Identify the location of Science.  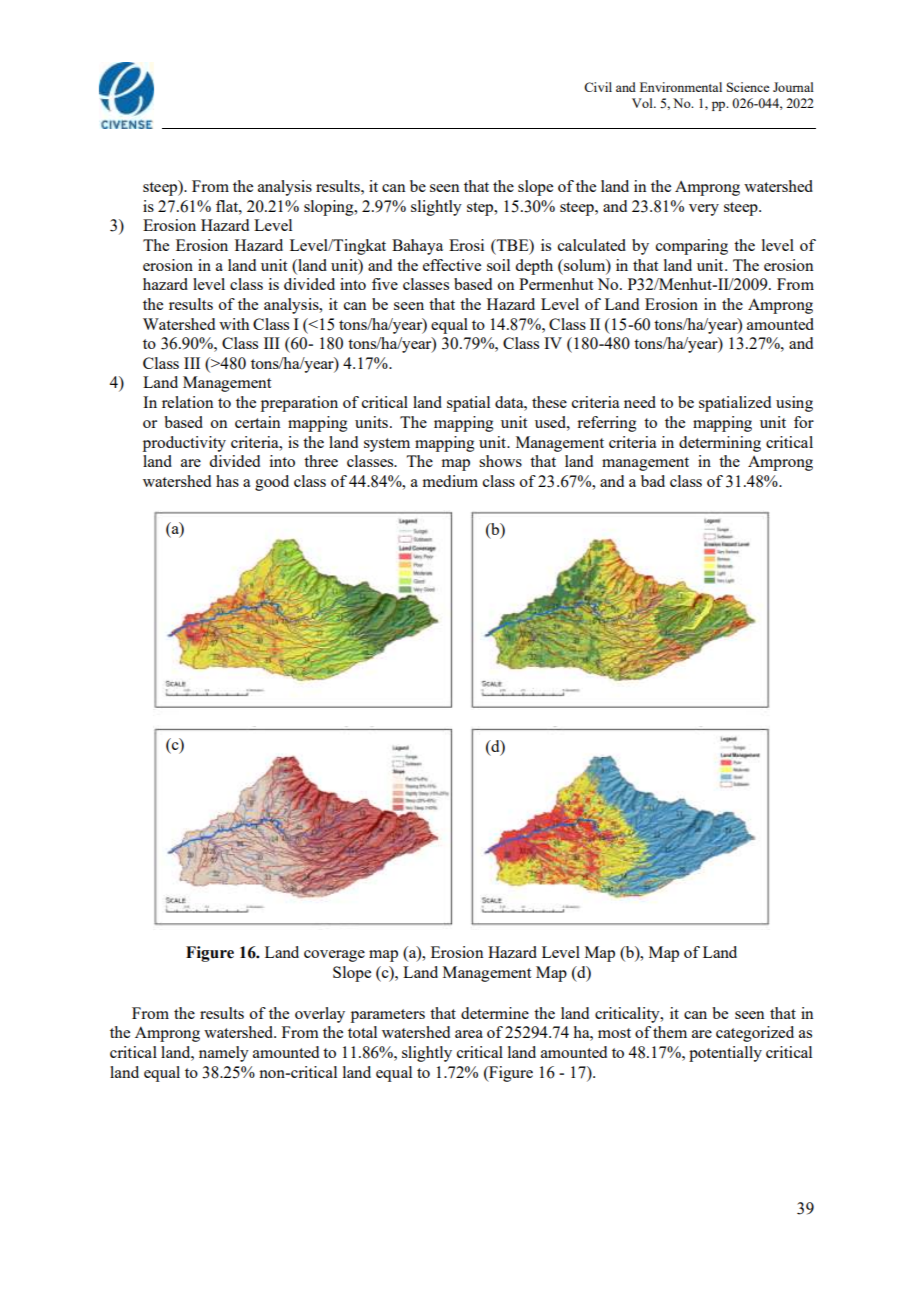
(748, 87).
